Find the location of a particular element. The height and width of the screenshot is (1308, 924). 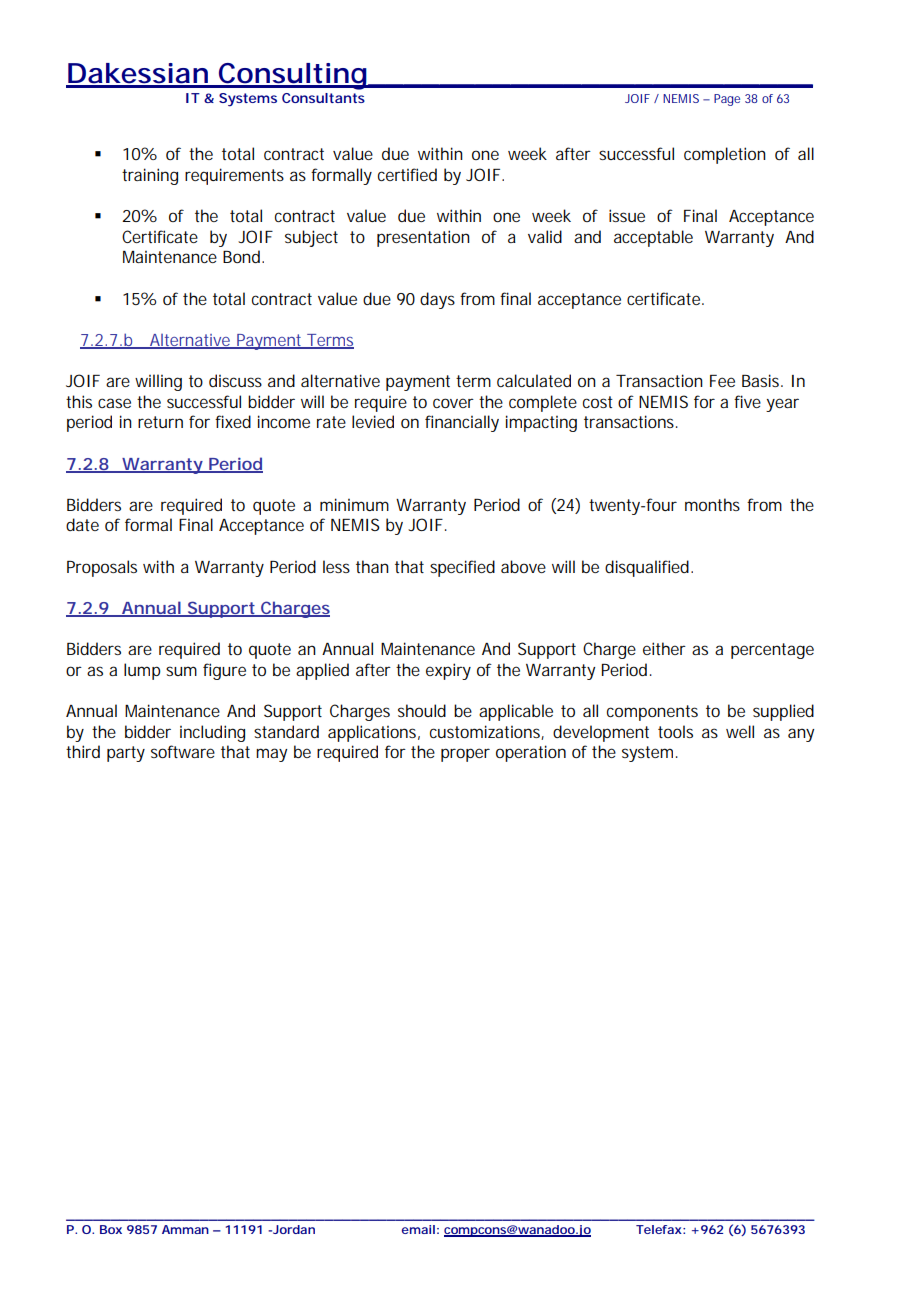

email is located at coordinates (418, 1229).
